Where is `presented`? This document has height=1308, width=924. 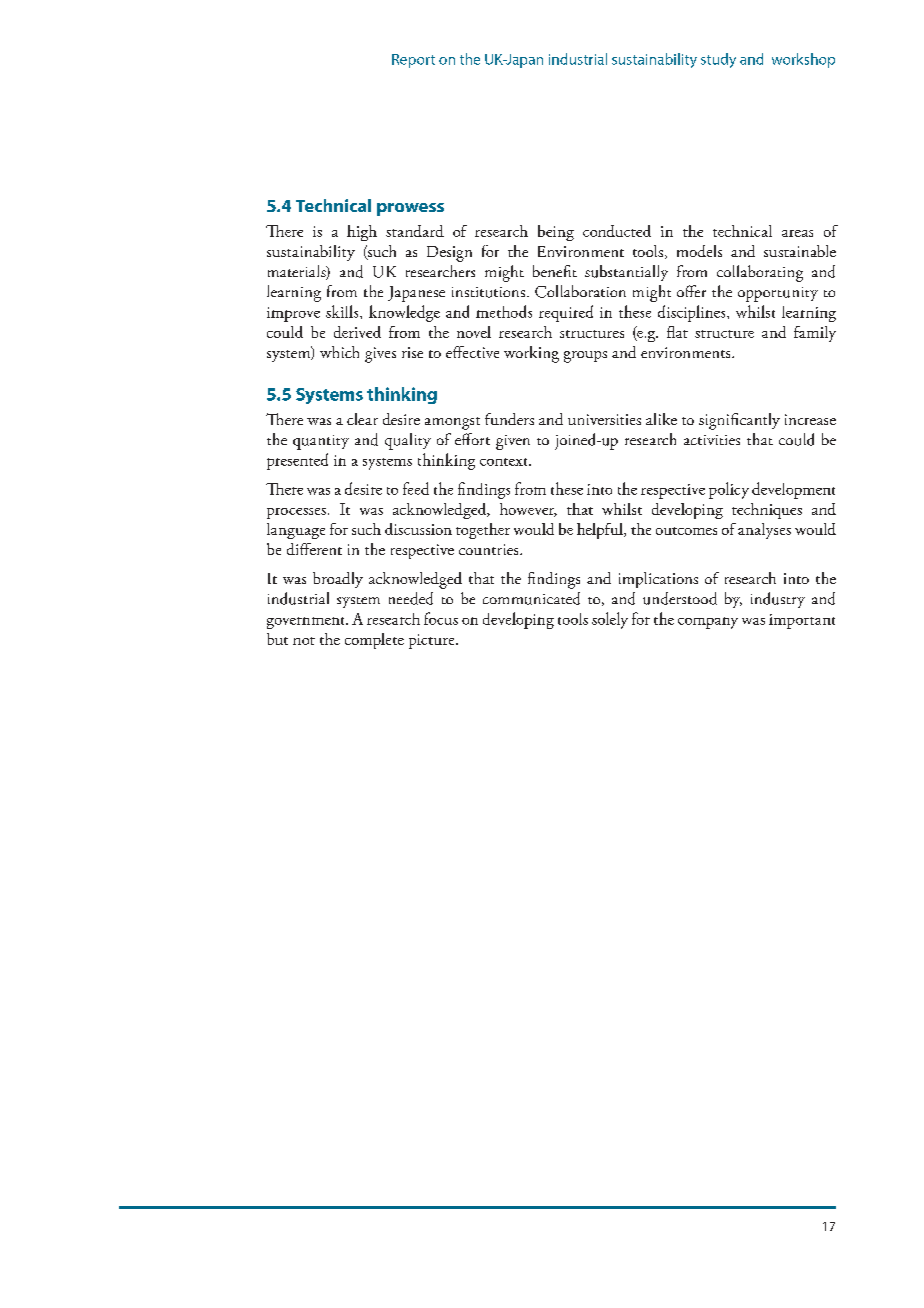
presented is located at coordinates (297, 461).
